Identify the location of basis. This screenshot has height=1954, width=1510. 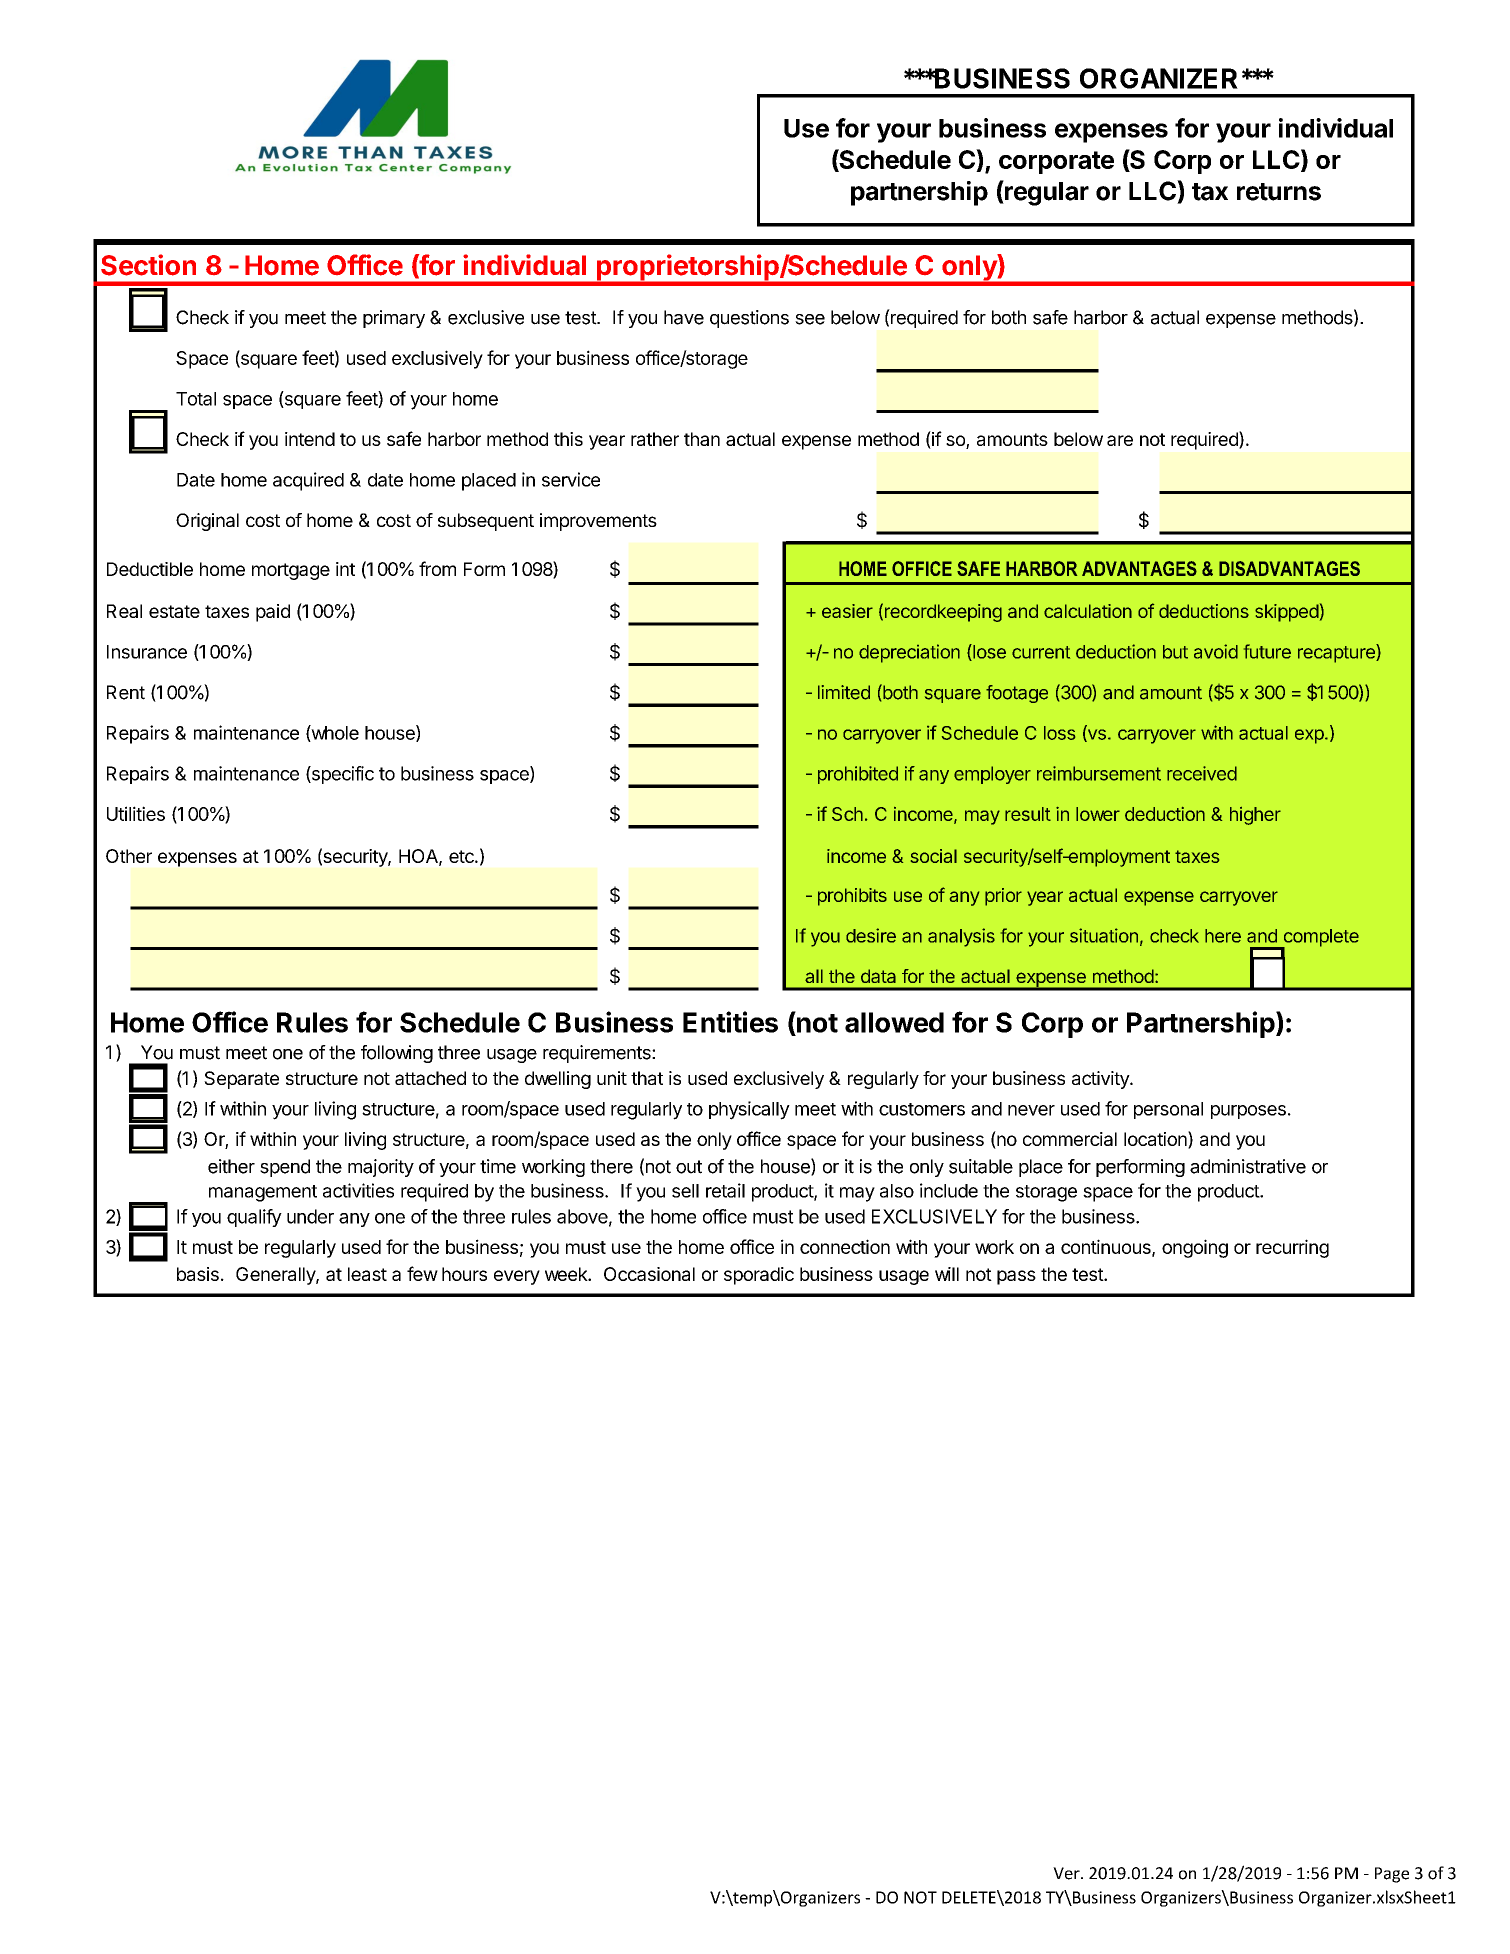
(198, 1274).
